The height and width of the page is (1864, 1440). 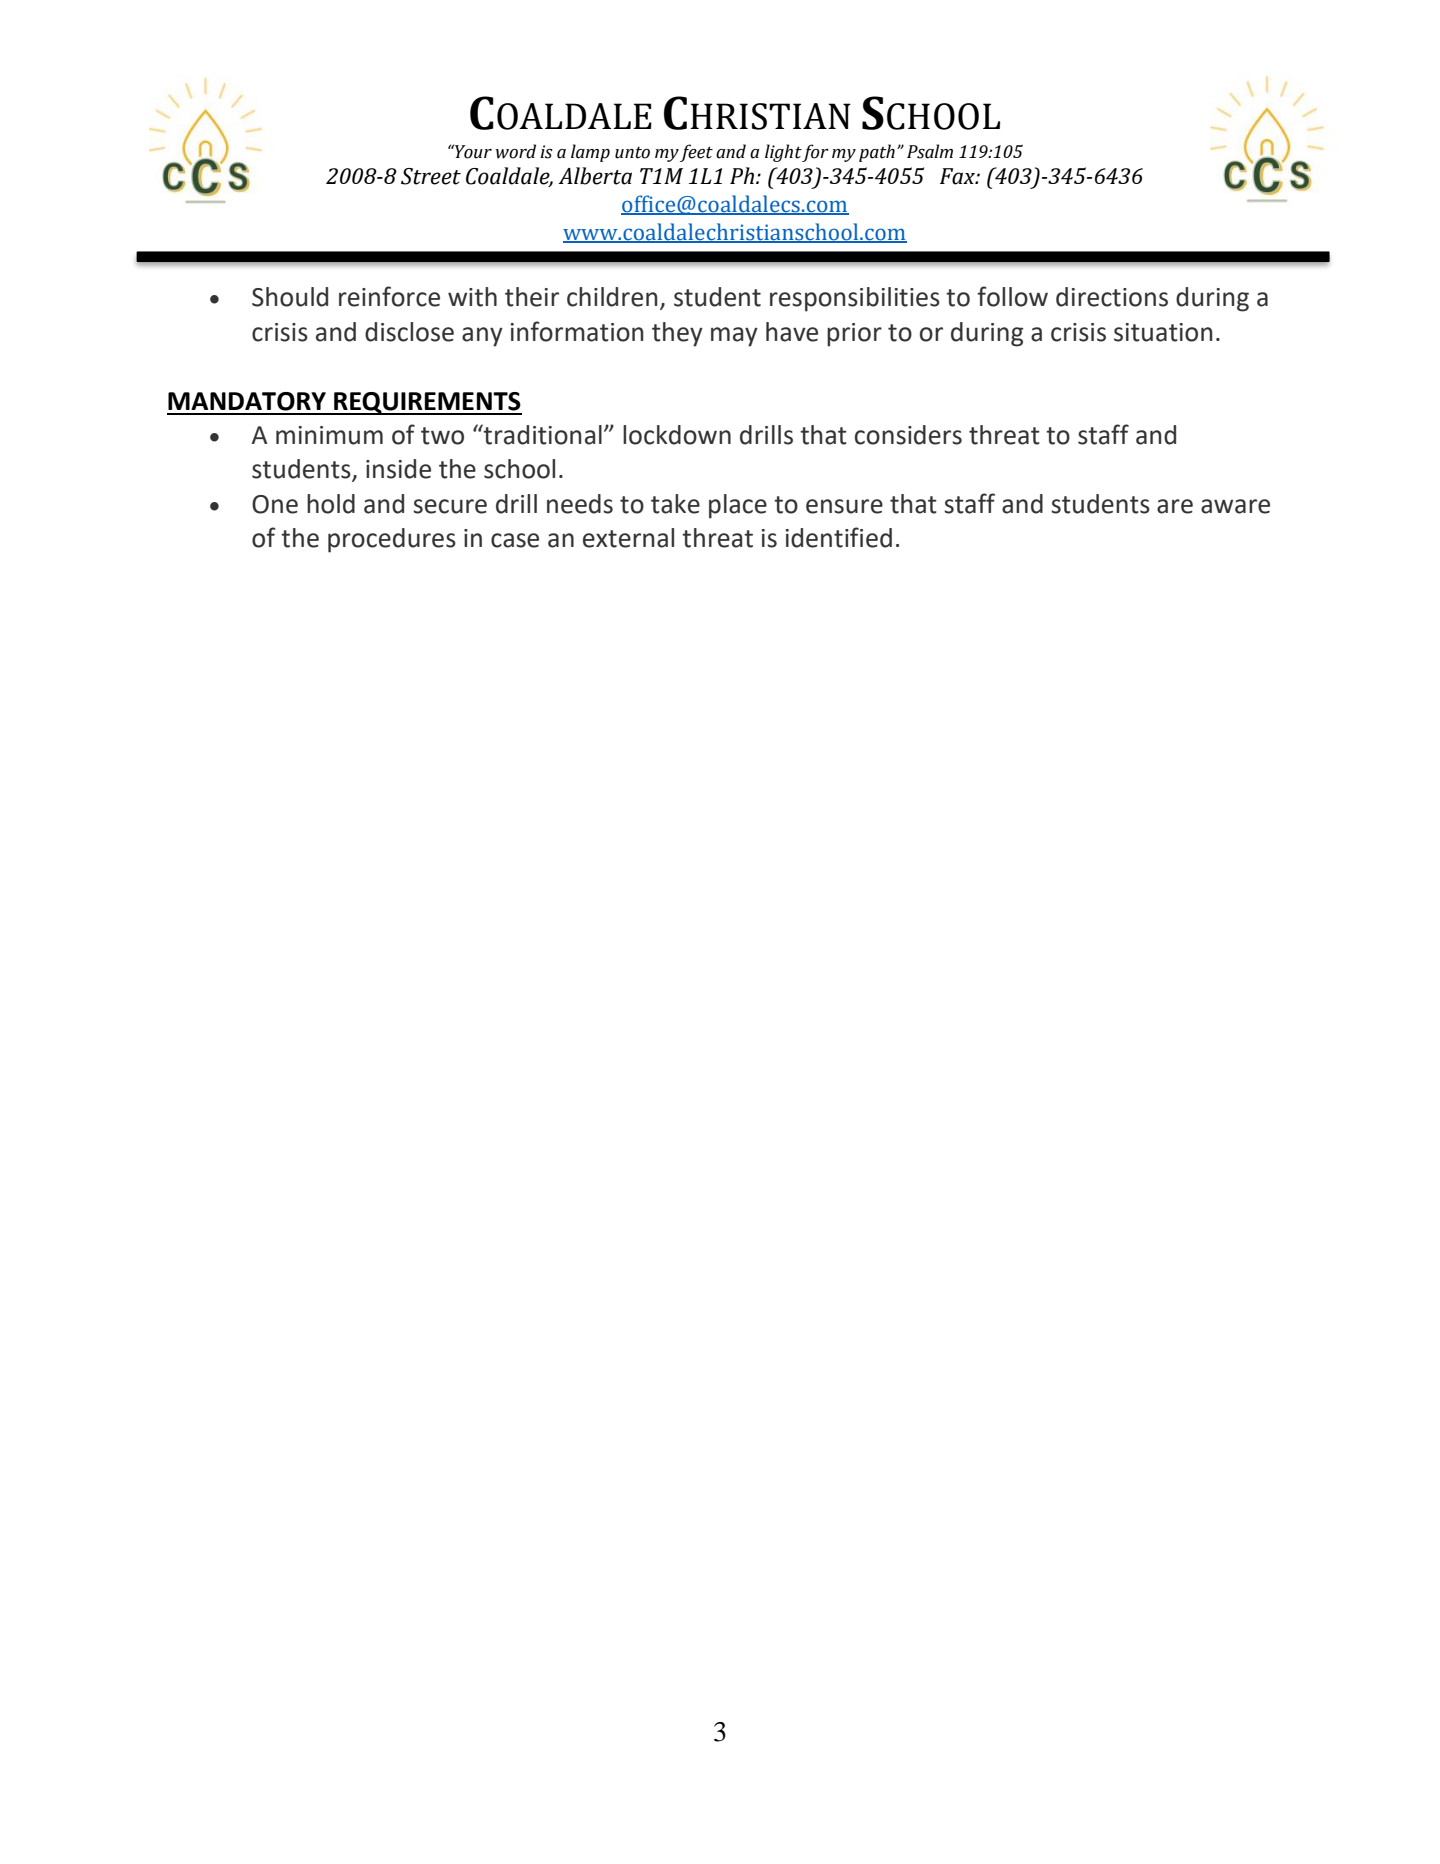 I want to click on may, so click(x=734, y=337).
